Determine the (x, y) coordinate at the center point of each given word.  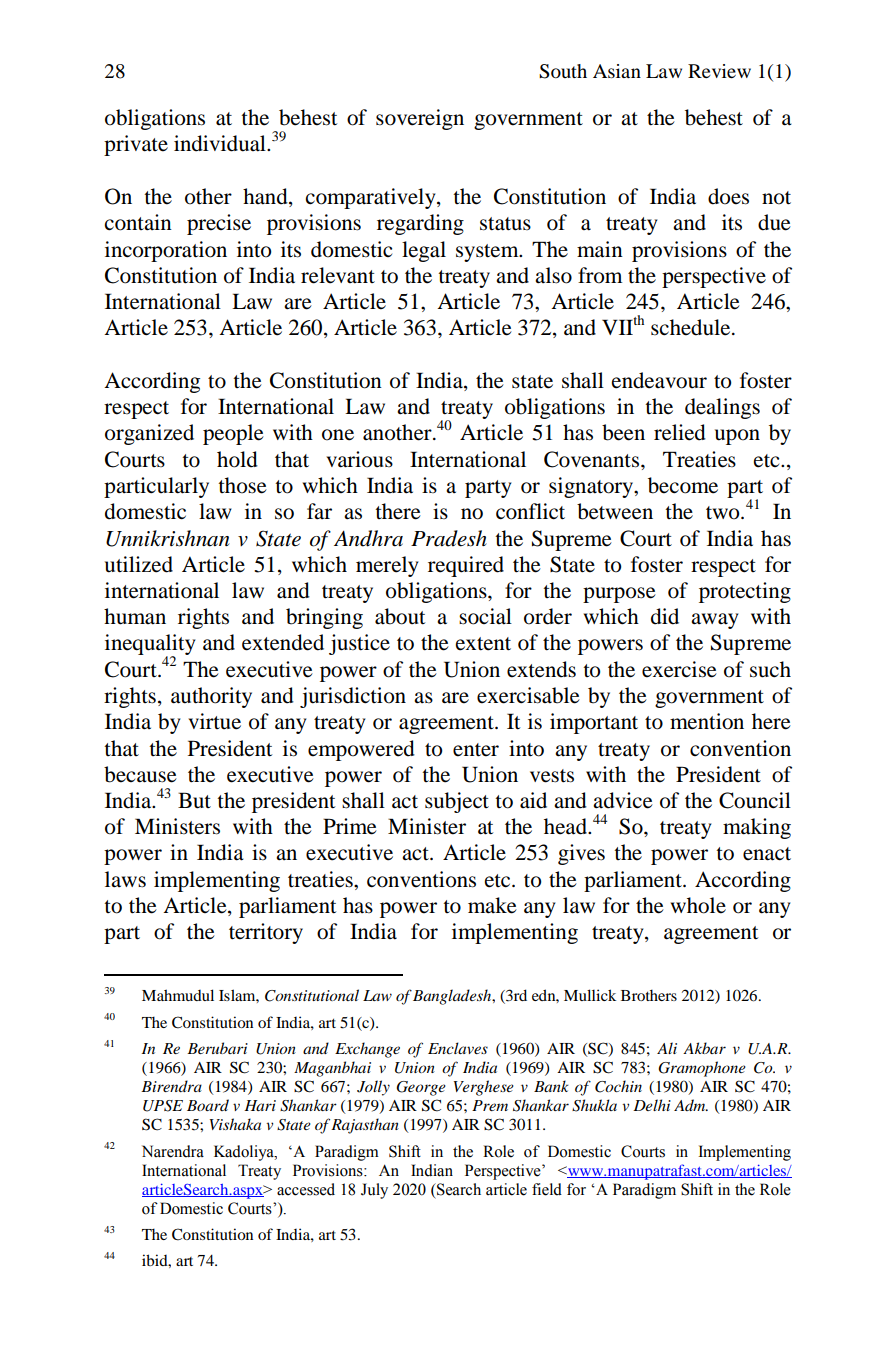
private (136, 145)
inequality (150, 646)
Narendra (173, 1151)
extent (483, 644)
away (715, 621)
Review (719, 71)
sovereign (420, 119)
